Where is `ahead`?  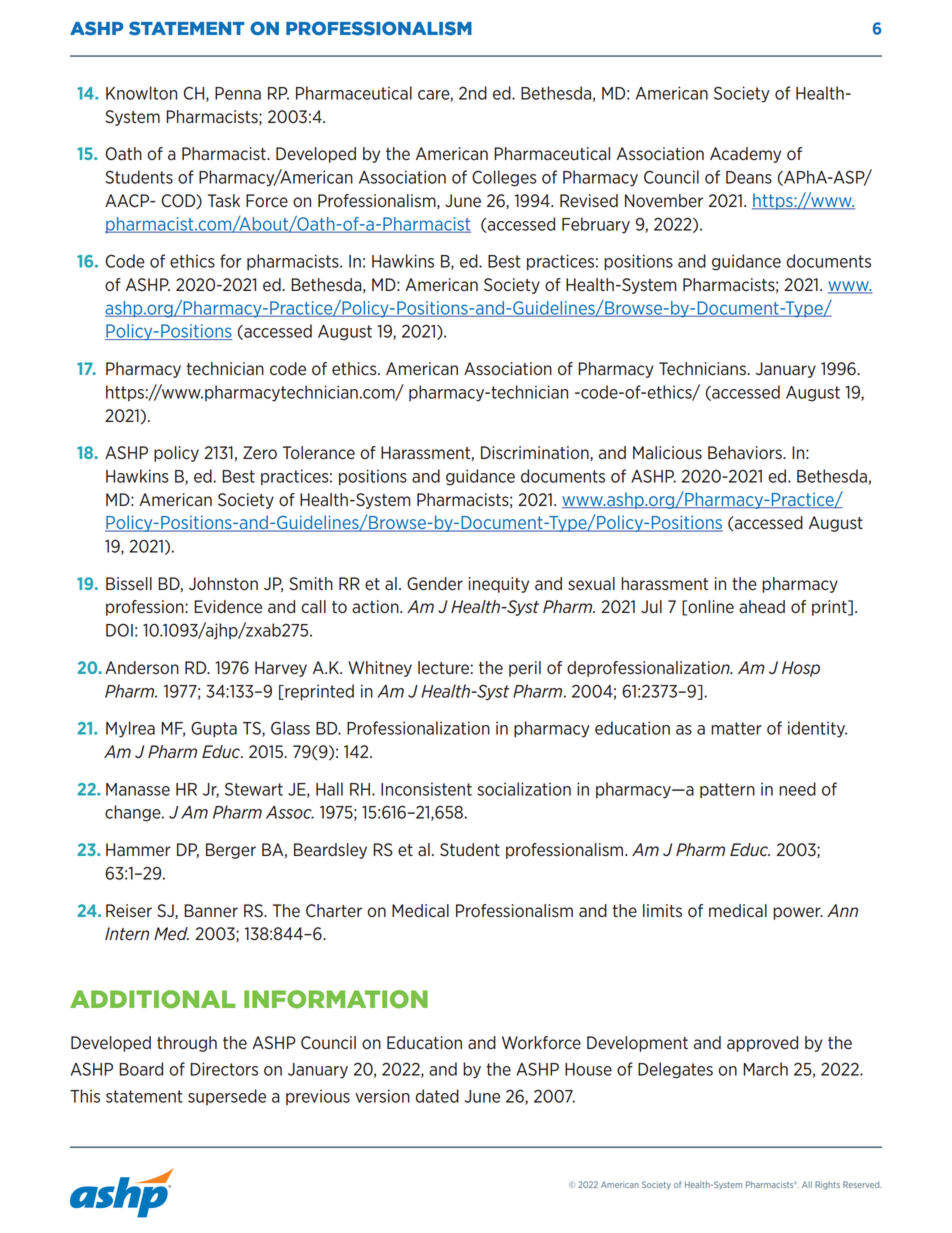 ahead is located at coordinates (762, 607).
